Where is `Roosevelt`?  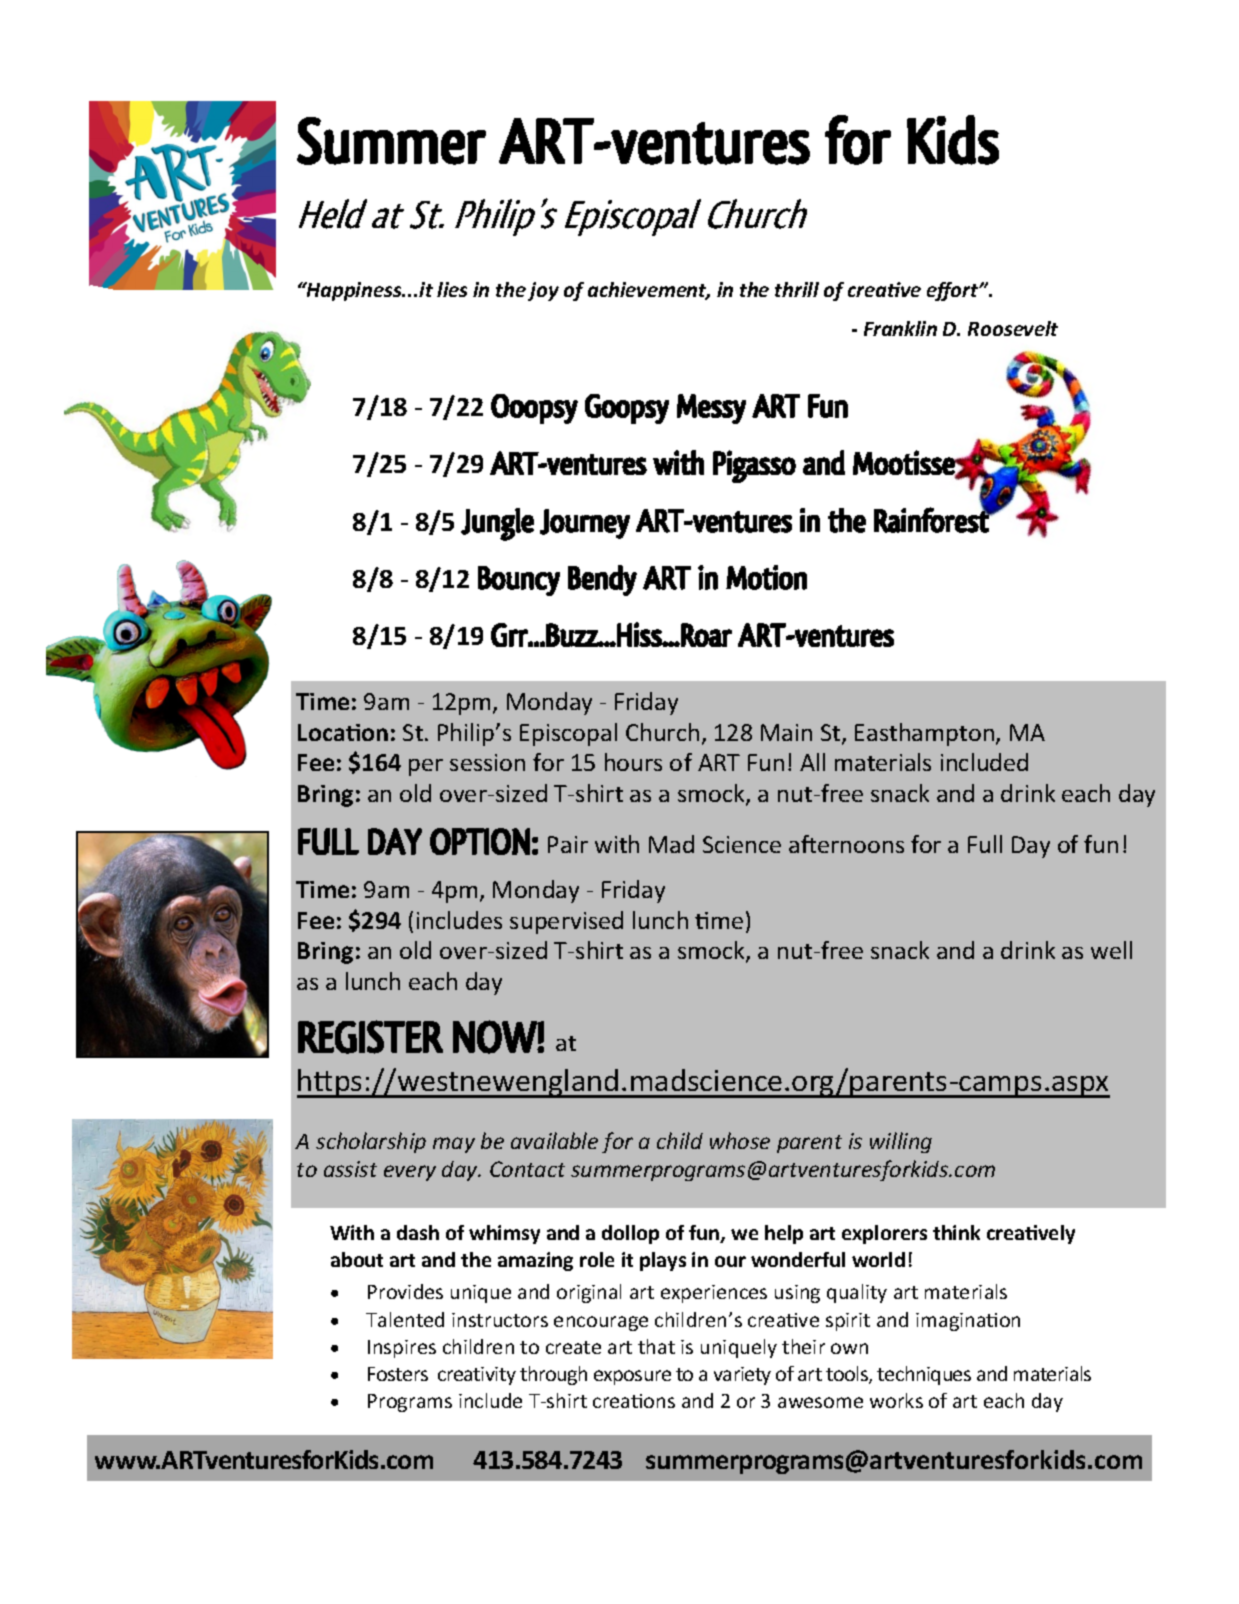
Roosevelt is located at coordinates (1013, 328).
